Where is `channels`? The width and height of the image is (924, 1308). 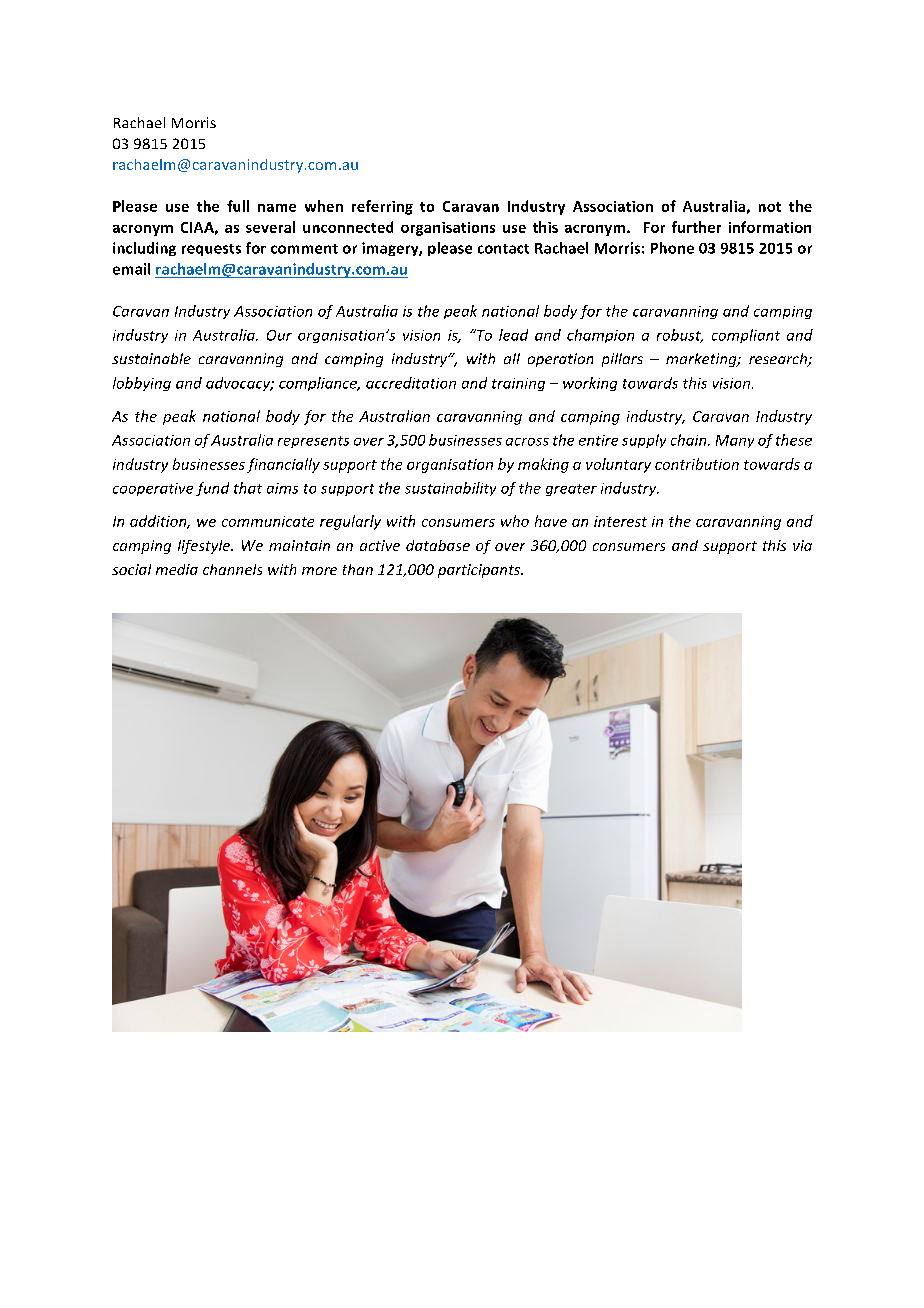 channels is located at coordinates (232, 569).
